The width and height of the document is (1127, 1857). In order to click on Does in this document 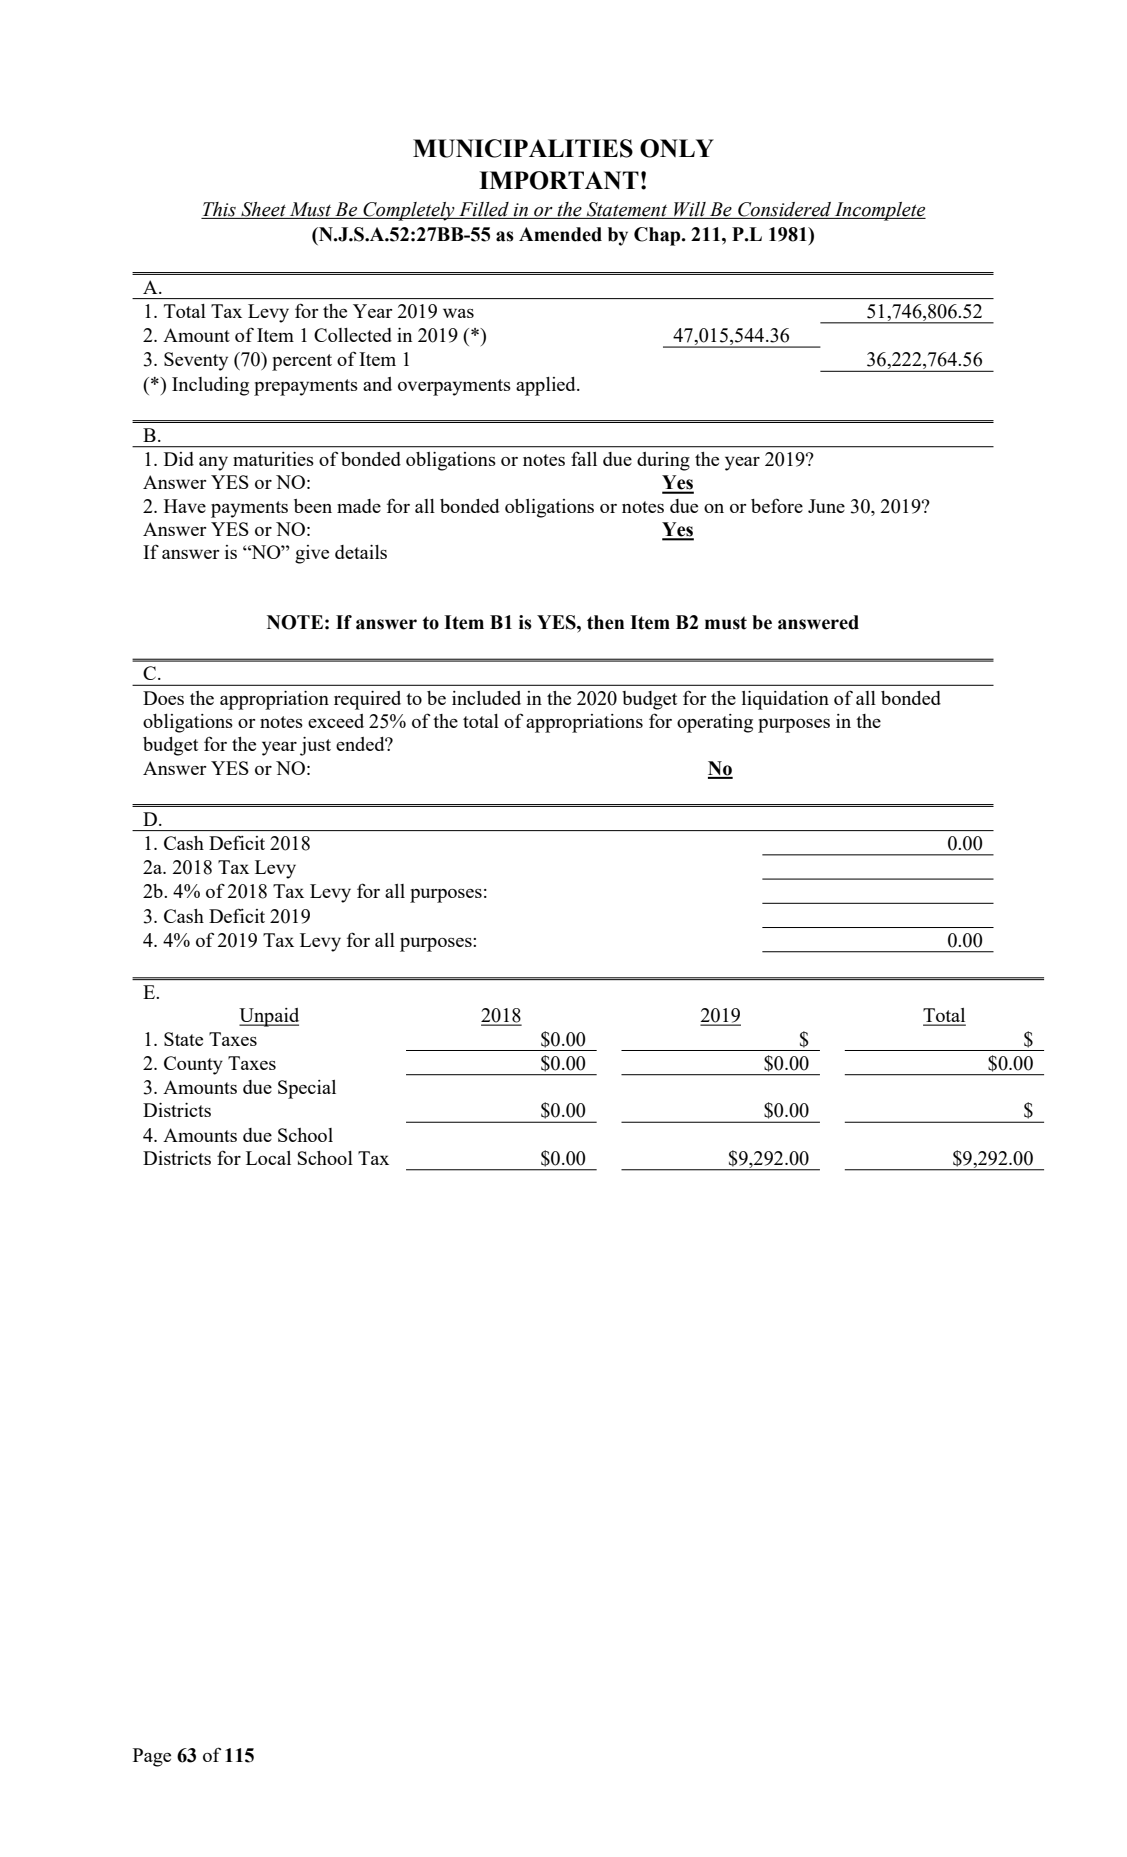, I will do `click(163, 698)`.
